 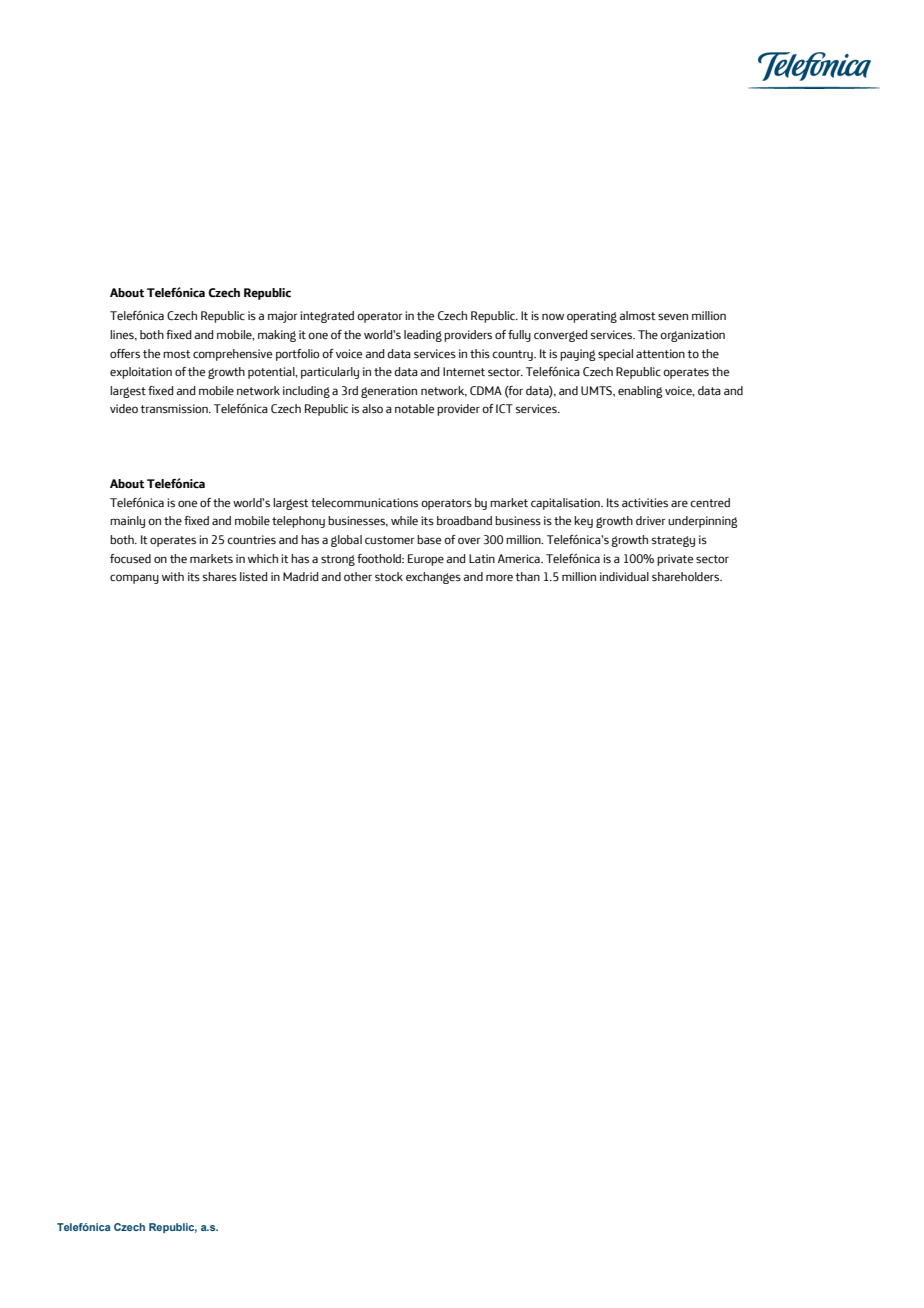 What do you see at coordinates (282, 317) in the document?
I see `major` at bounding box center [282, 317].
